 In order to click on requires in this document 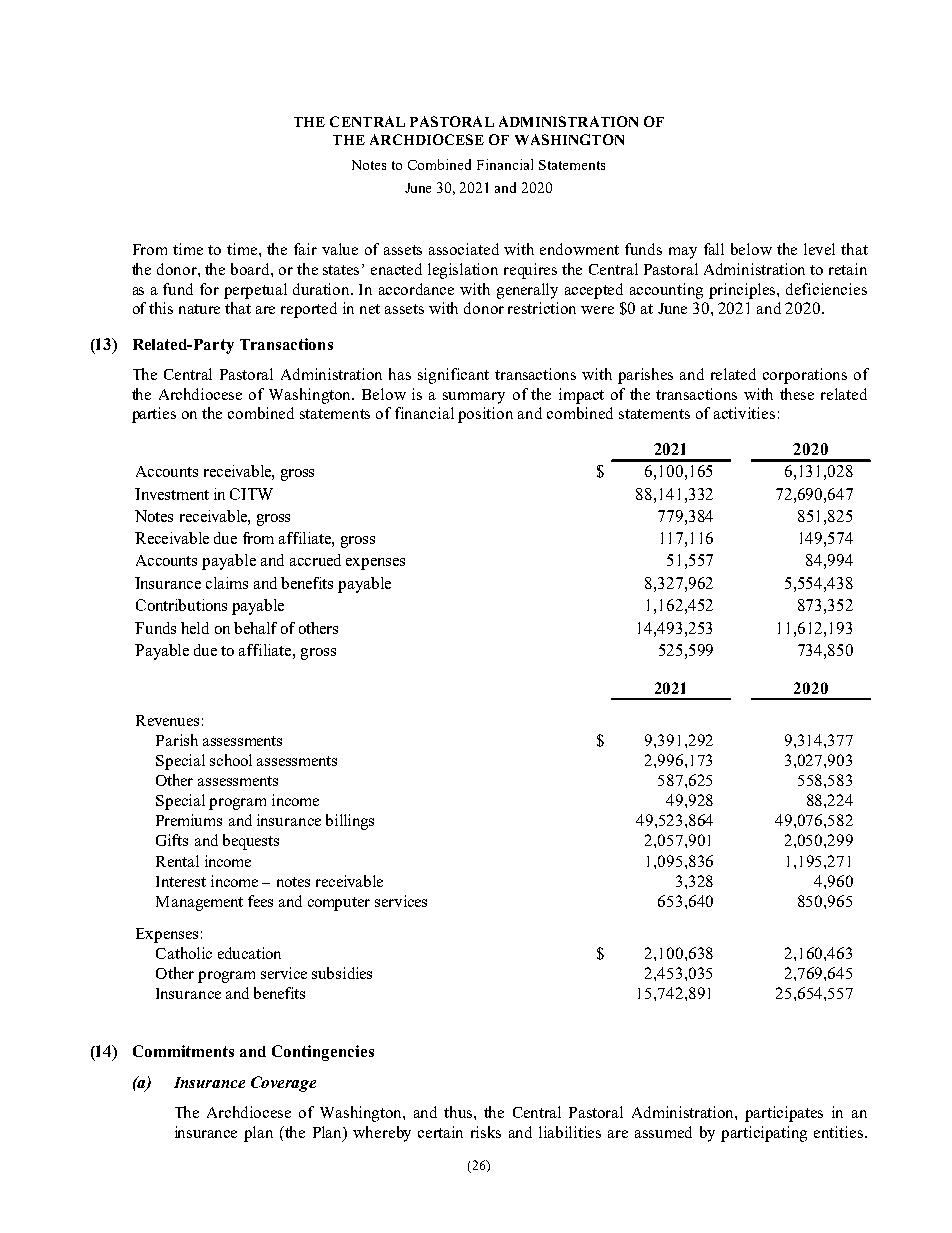, I will do `click(530, 271)`.
